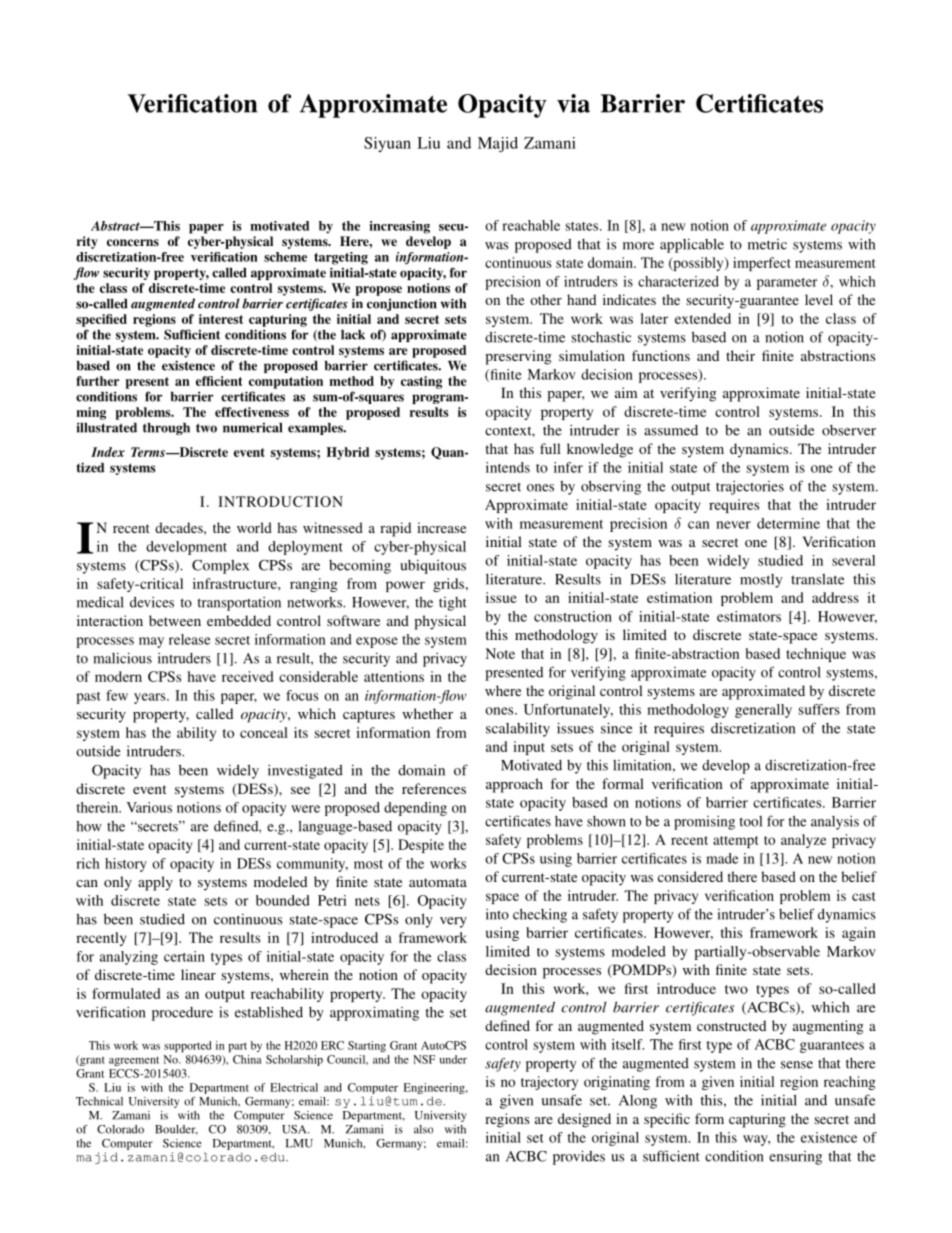  Describe the element at coordinates (423, 1129) in the document. I see `also` at that location.
